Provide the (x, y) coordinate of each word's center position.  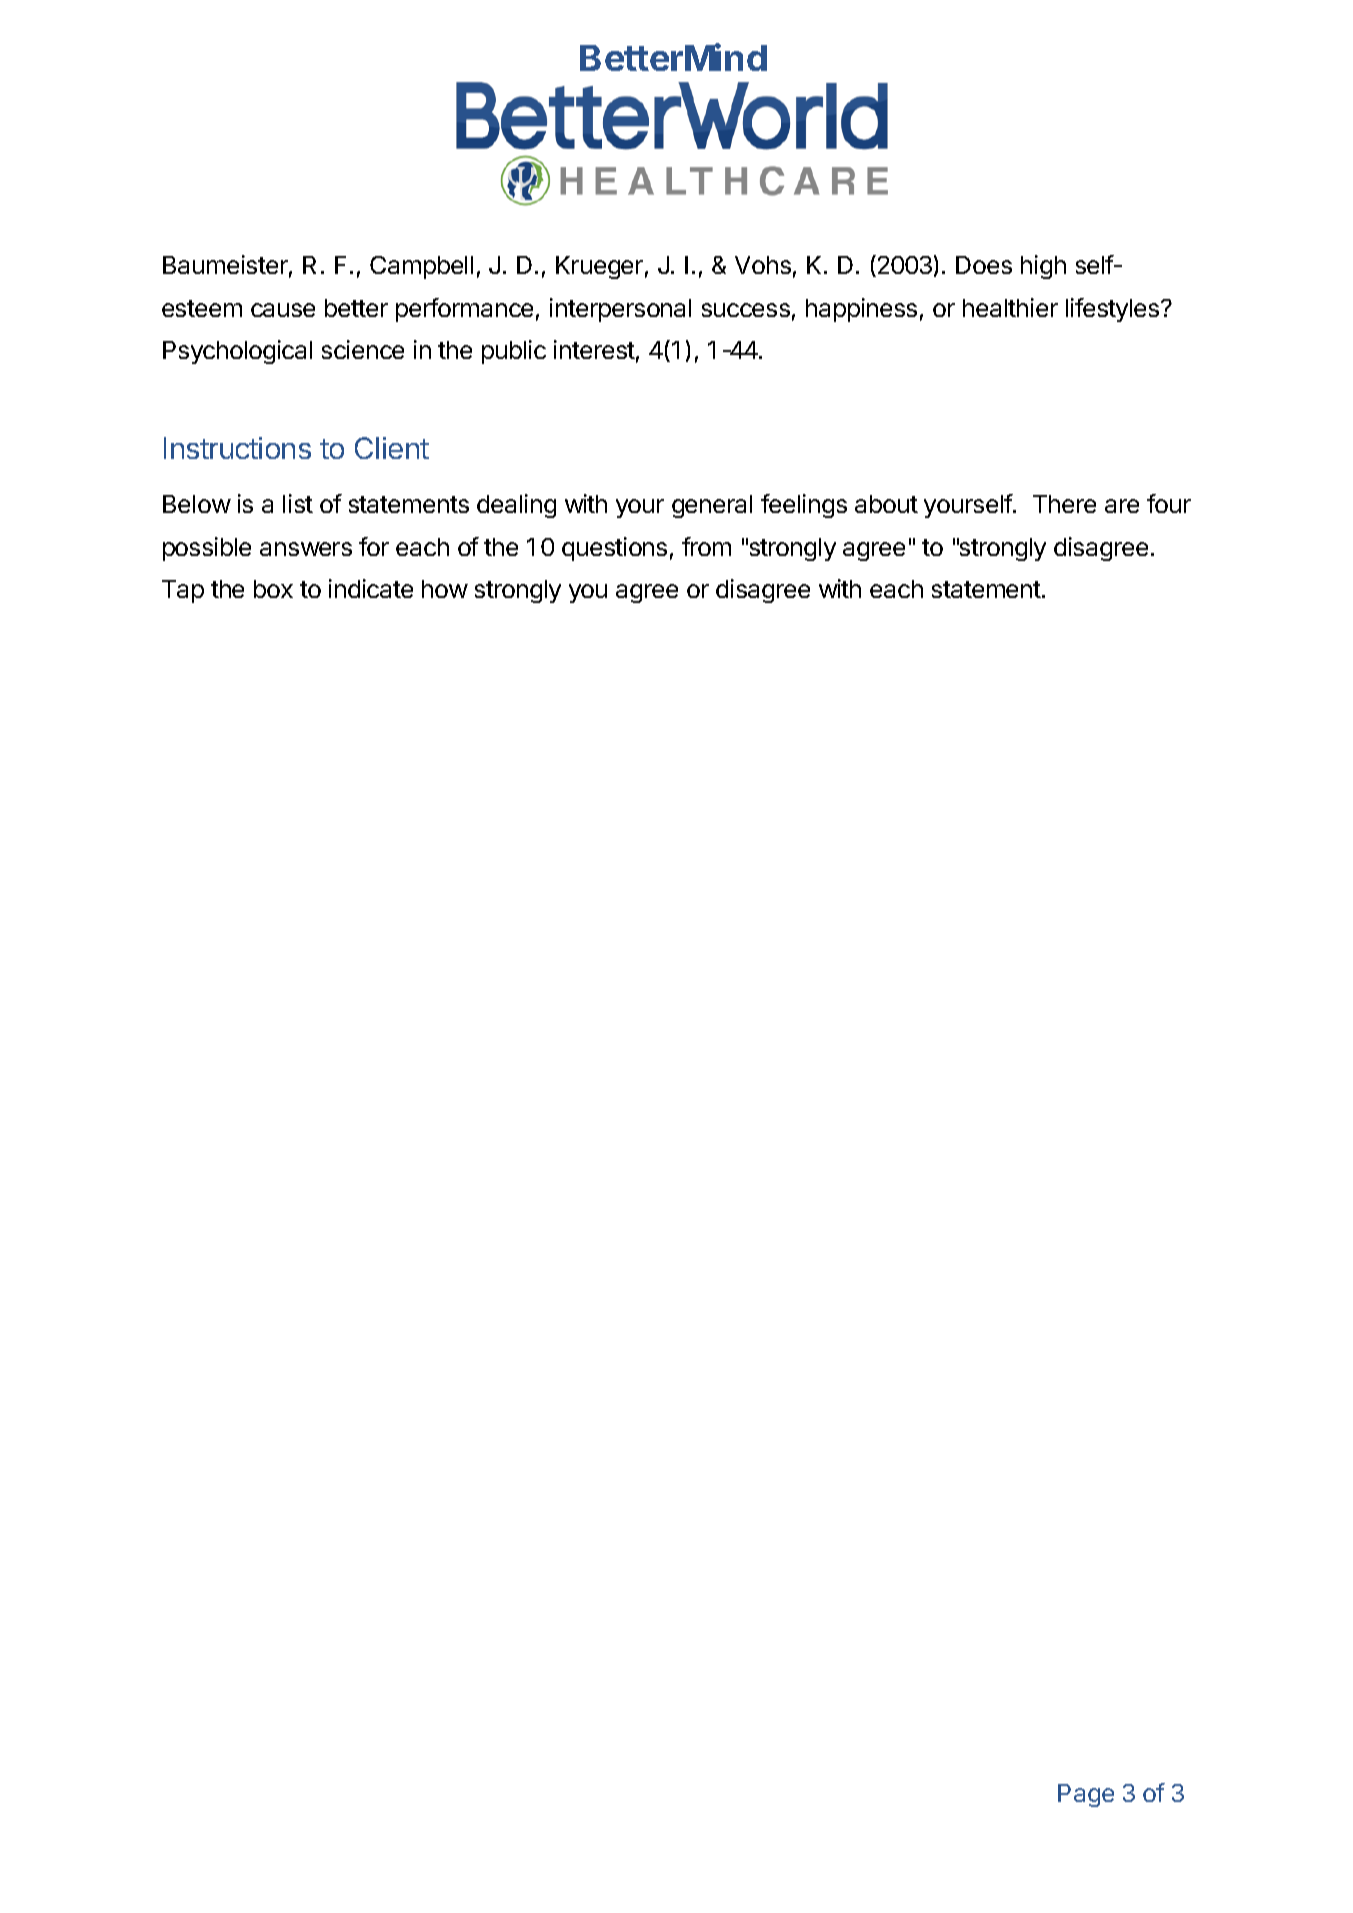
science (363, 349)
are (1122, 506)
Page (1086, 1795)
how (445, 589)
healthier (1010, 307)
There (1064, 504)
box (273, 589)
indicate (371, 588)
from (706, 546)
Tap (183, 591)
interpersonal (620, 310)
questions (614, 549)
